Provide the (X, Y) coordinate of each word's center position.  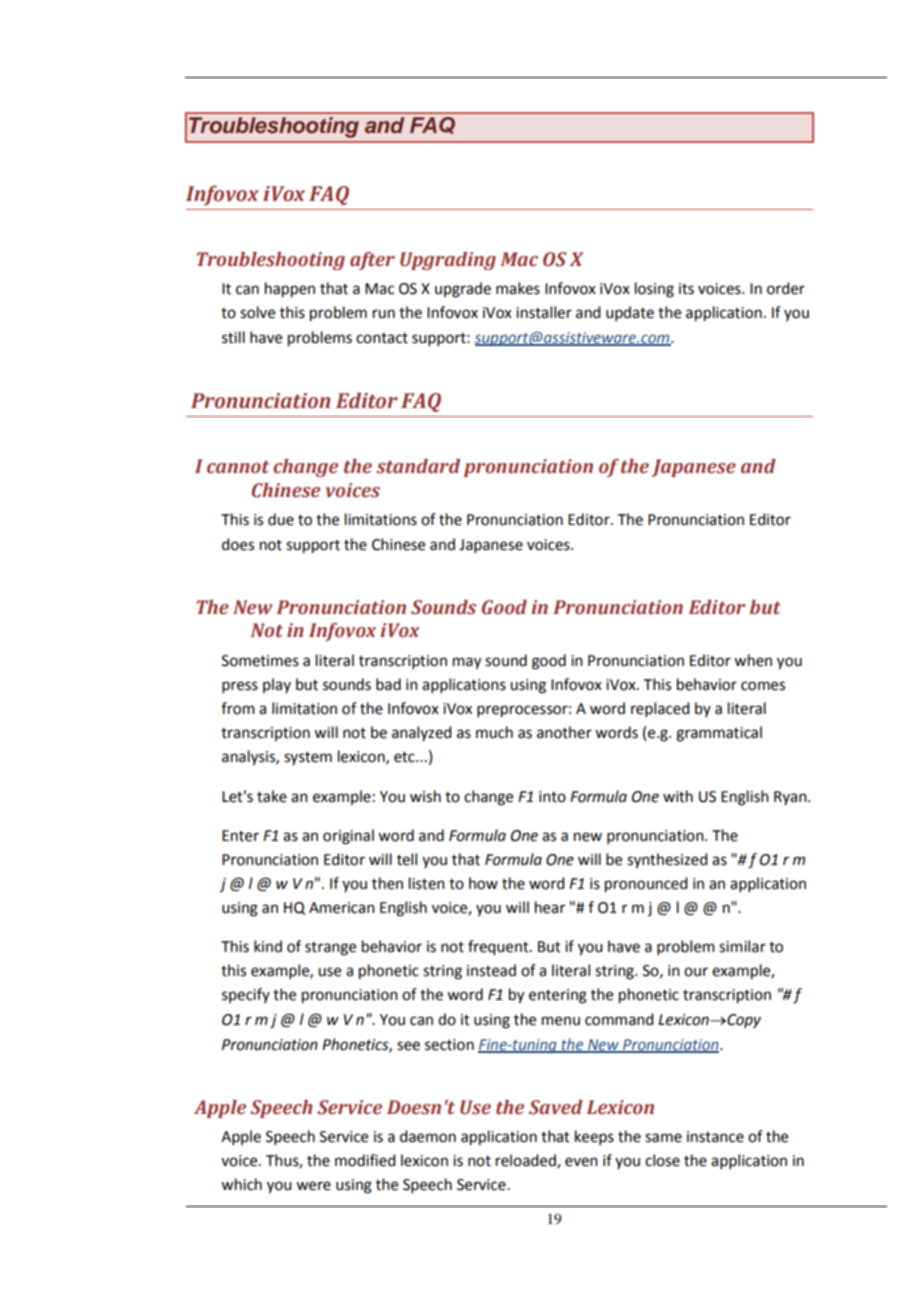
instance (715, 1137)
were (313, 1186)
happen (290, 290)
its (686, 289)
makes (518, 288)
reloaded (527, 1161)
